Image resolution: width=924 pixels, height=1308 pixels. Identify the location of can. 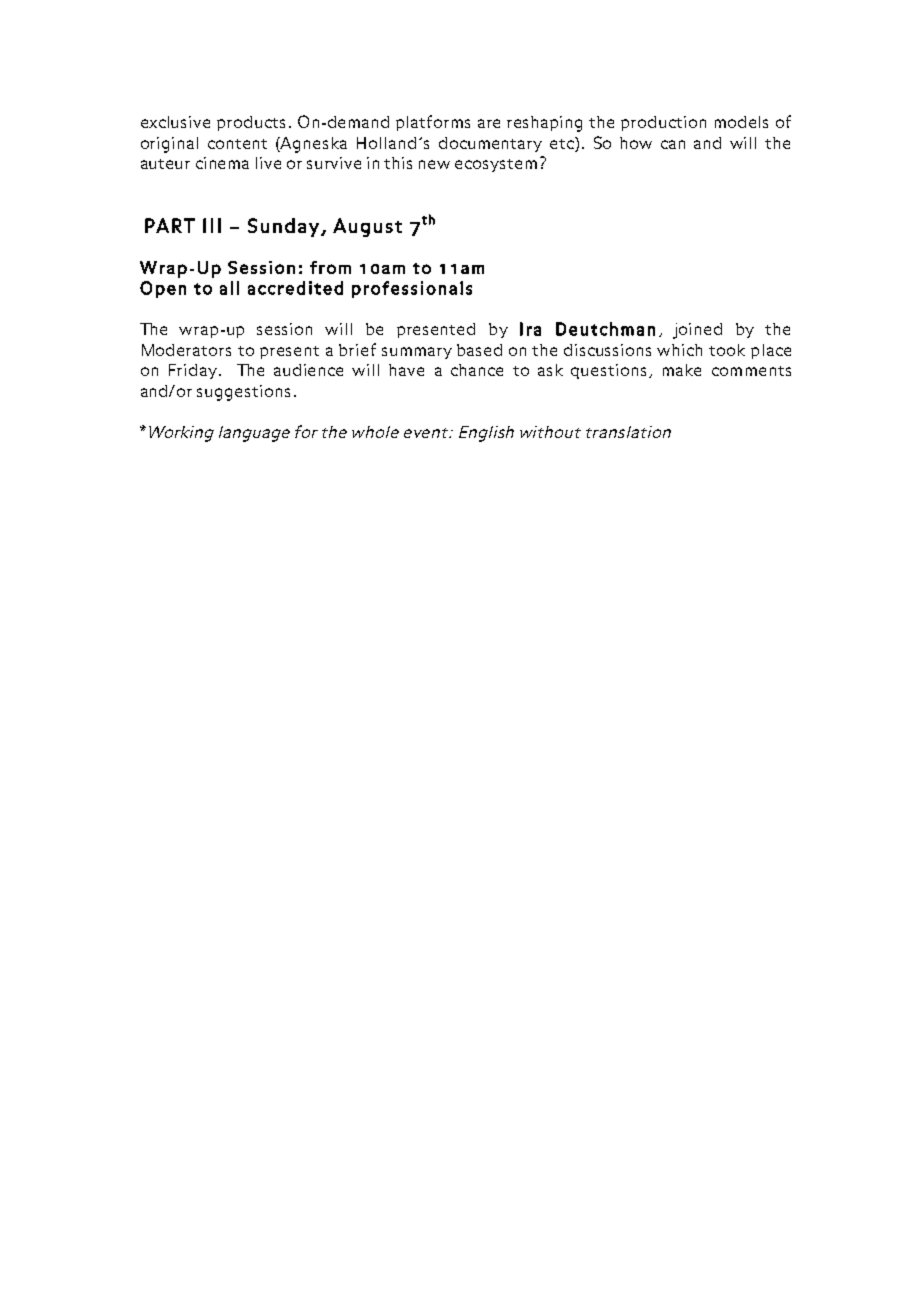
(673, 144).
